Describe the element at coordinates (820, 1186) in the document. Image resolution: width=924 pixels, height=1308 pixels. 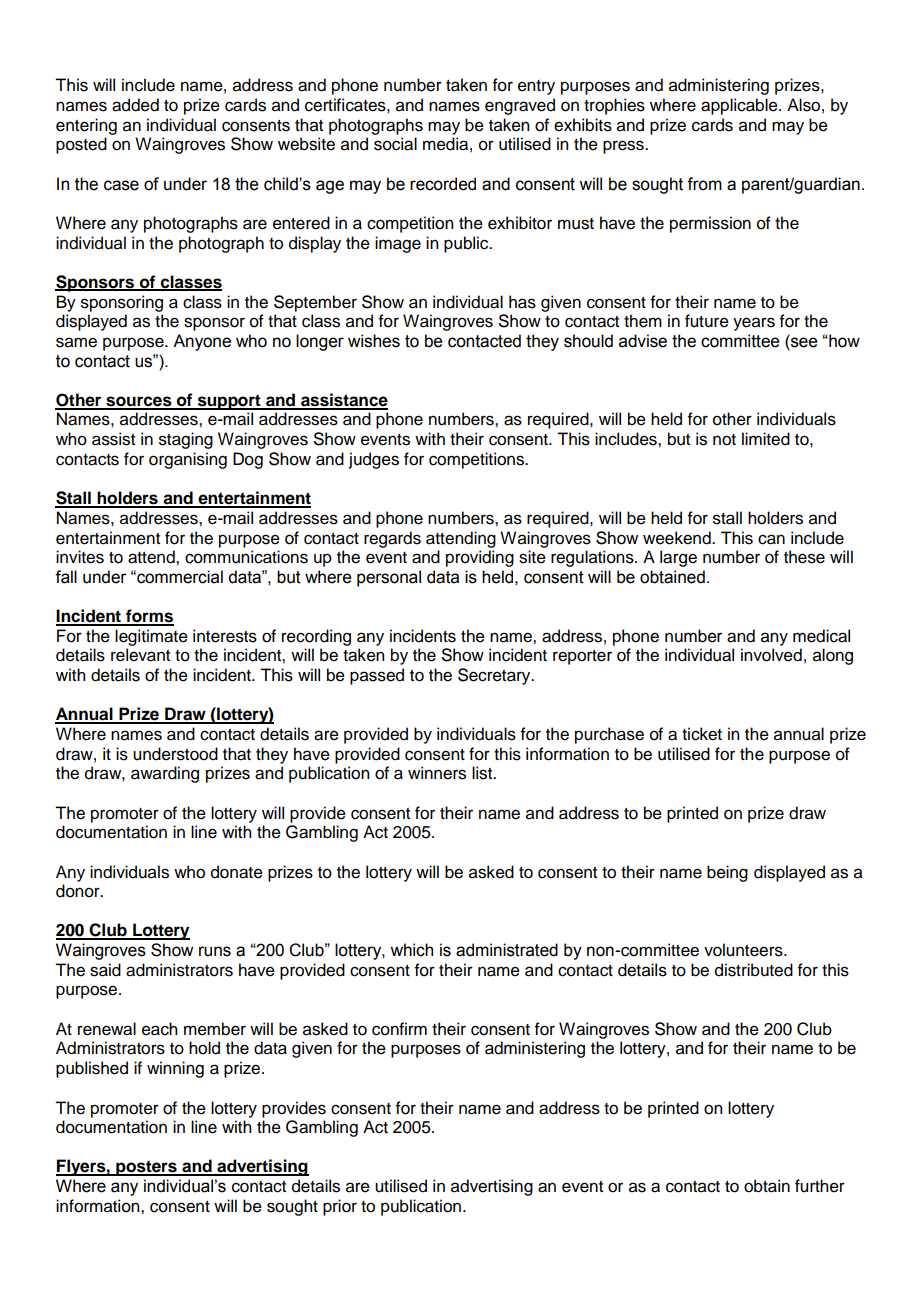
I see `further` at that location.
